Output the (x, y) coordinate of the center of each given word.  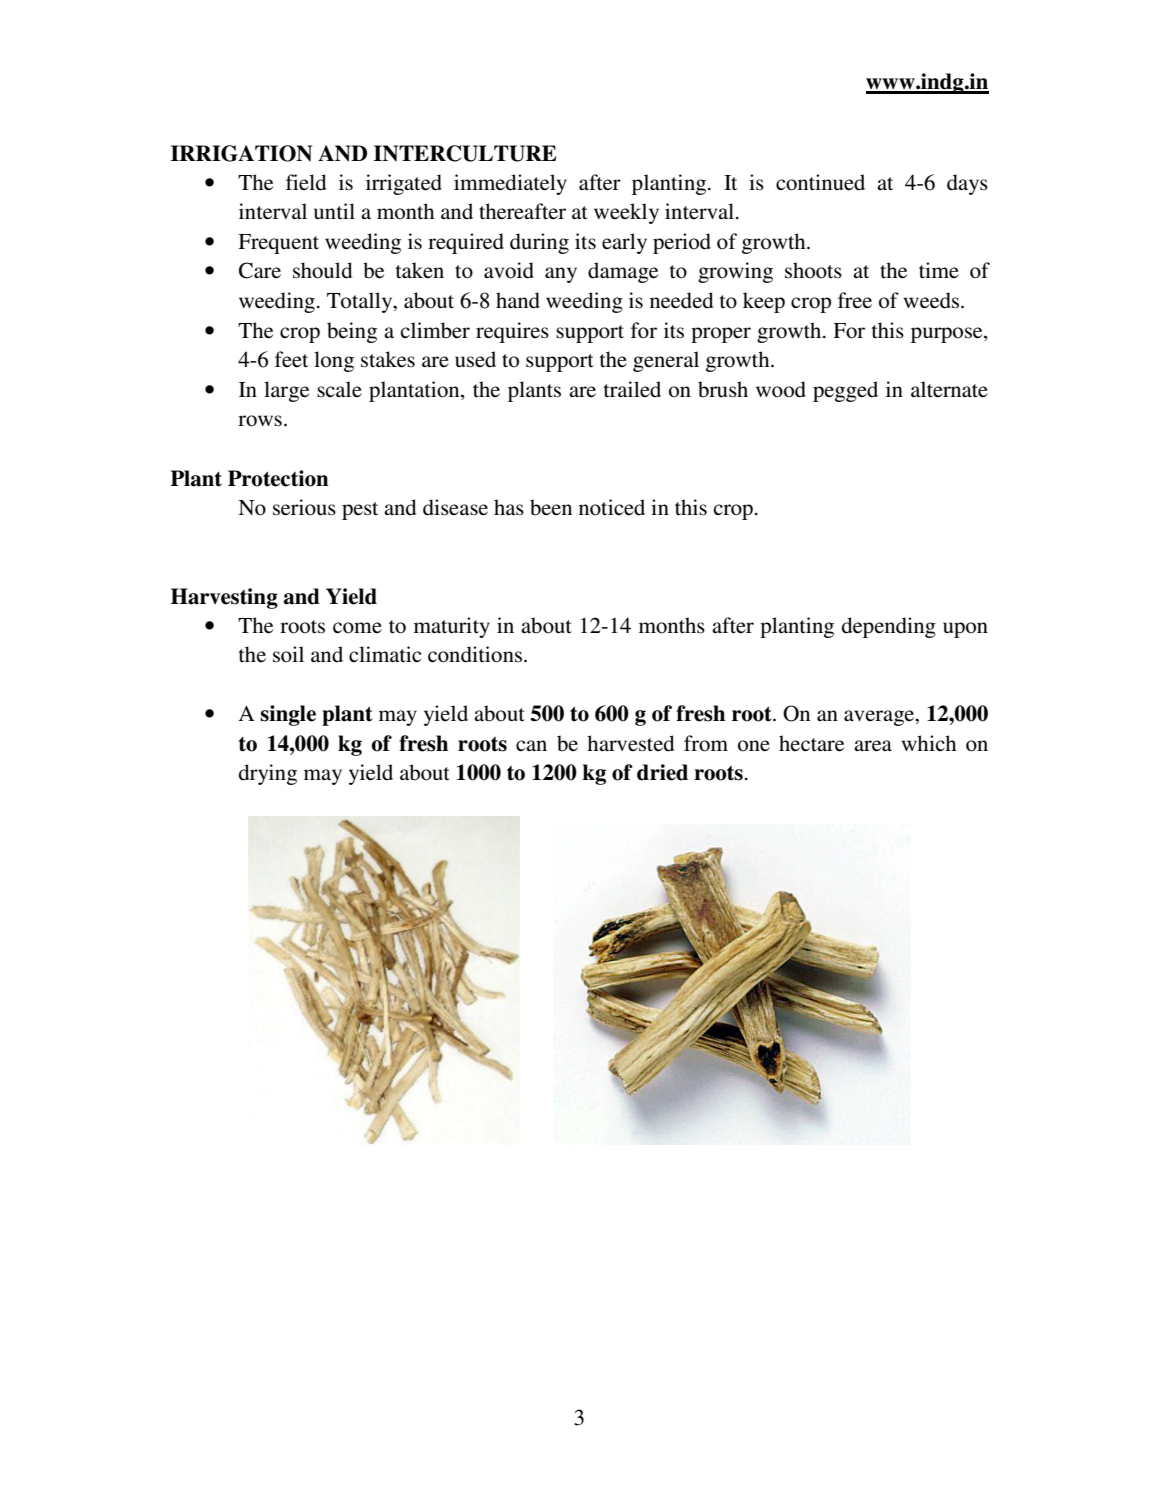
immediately (510, 184)
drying (268, 774)
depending (889, 627)
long (334, 361)
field (306, 182)
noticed (612, 507)
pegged (845, 391)
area (873, 746)
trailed (632, 389)
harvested (630, 743)
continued (820, 182)
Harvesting (224, 598)
